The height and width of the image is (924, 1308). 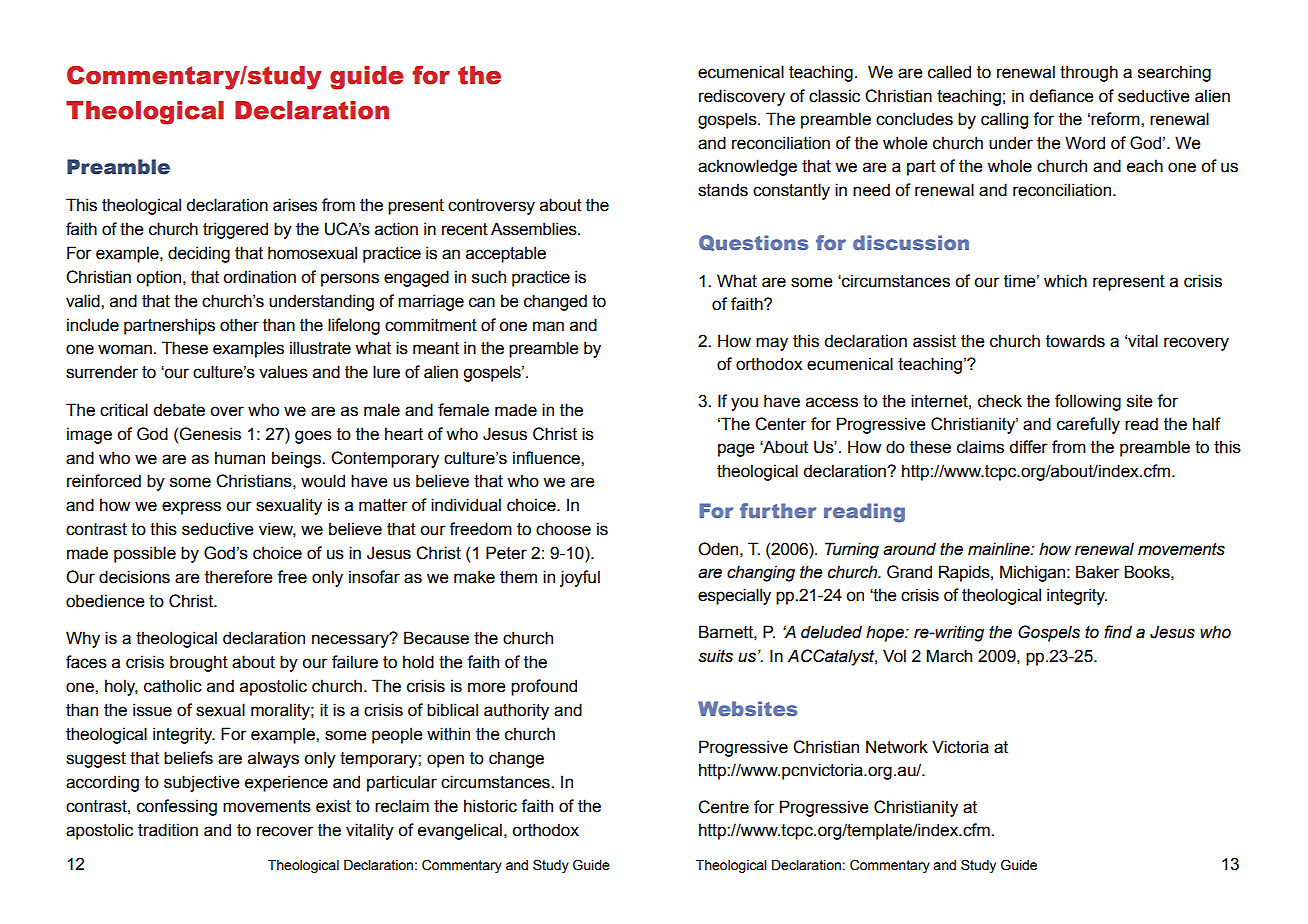 I want to click on joyful, so click(x=580, y=578).
